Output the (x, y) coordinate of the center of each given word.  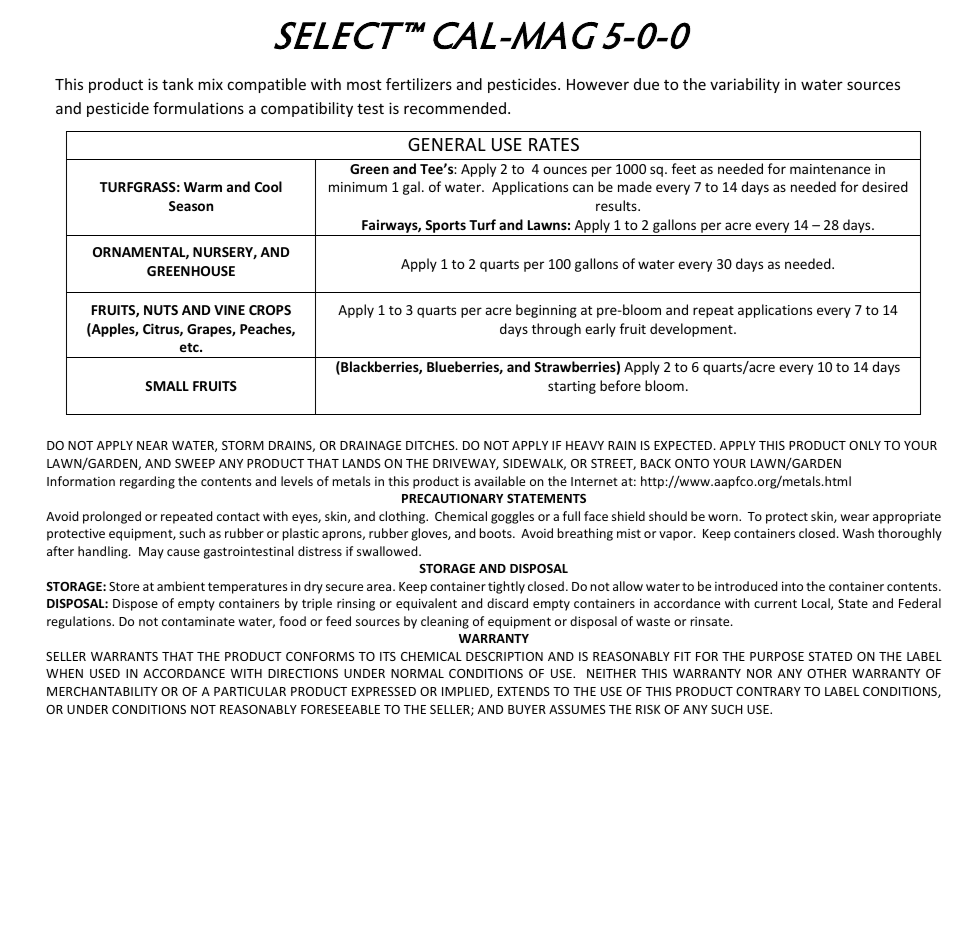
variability (745, 85)
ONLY (865, 445)
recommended (455, 108)
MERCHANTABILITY (102, 691)
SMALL (167, 386)
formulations (198, 108)
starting (572, 387)
